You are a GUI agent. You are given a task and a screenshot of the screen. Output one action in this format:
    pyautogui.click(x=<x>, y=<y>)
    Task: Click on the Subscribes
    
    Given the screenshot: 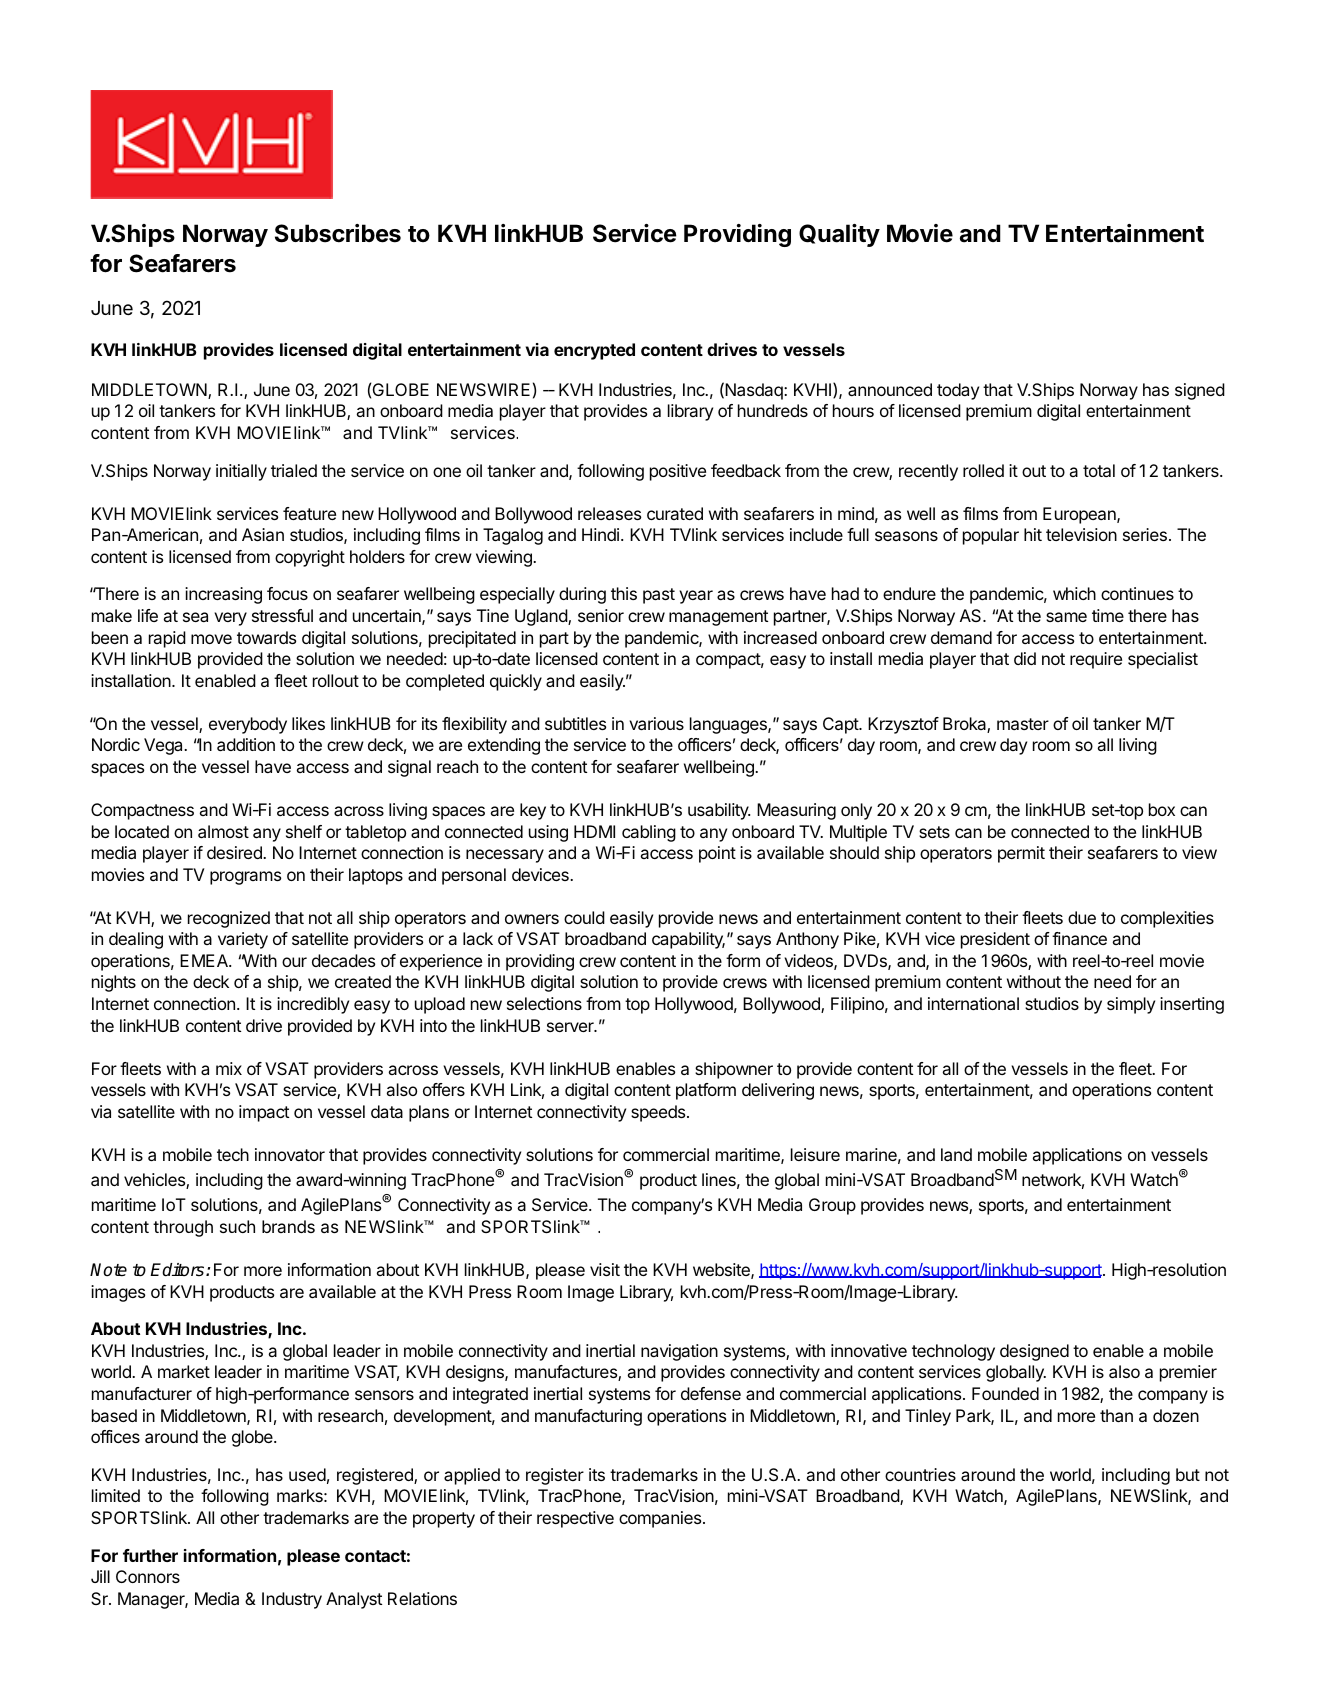 What is the action you would take?
    pyautogui.click(x=338, y=233)
